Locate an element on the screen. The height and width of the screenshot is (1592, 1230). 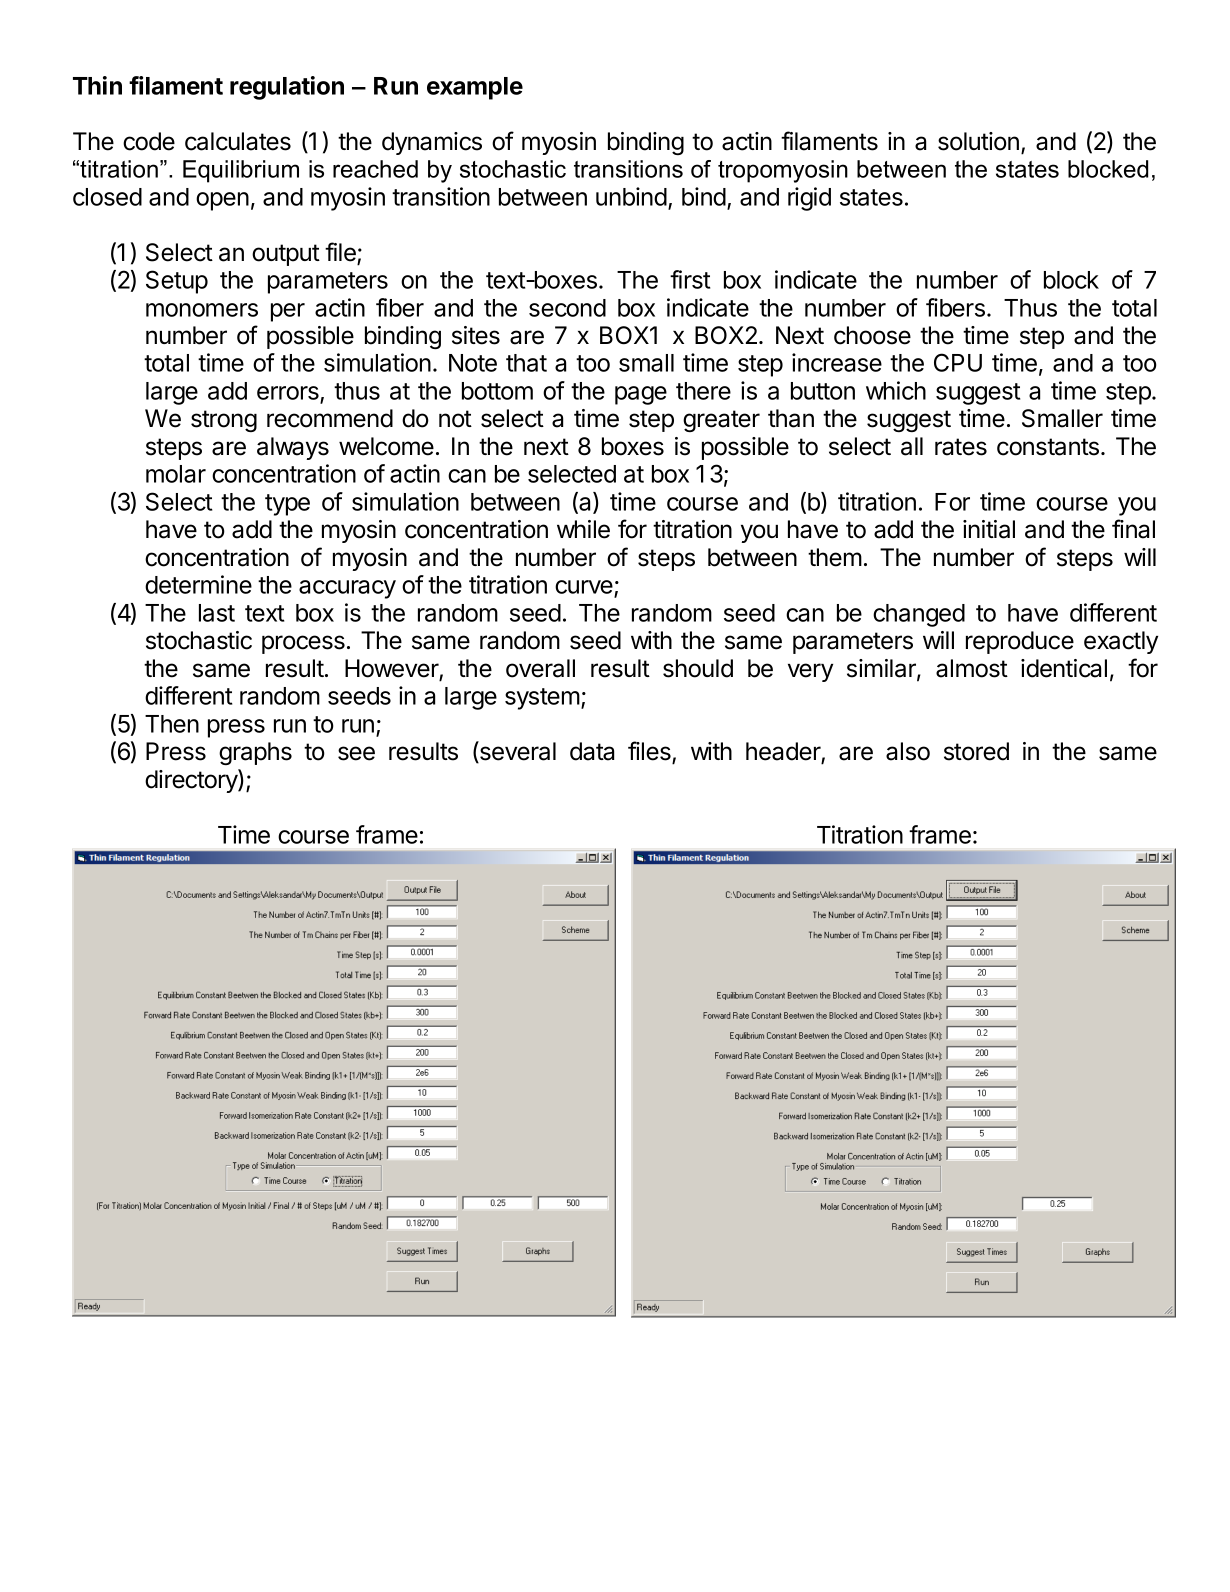
regulation is located at coordinates (287, 88).
